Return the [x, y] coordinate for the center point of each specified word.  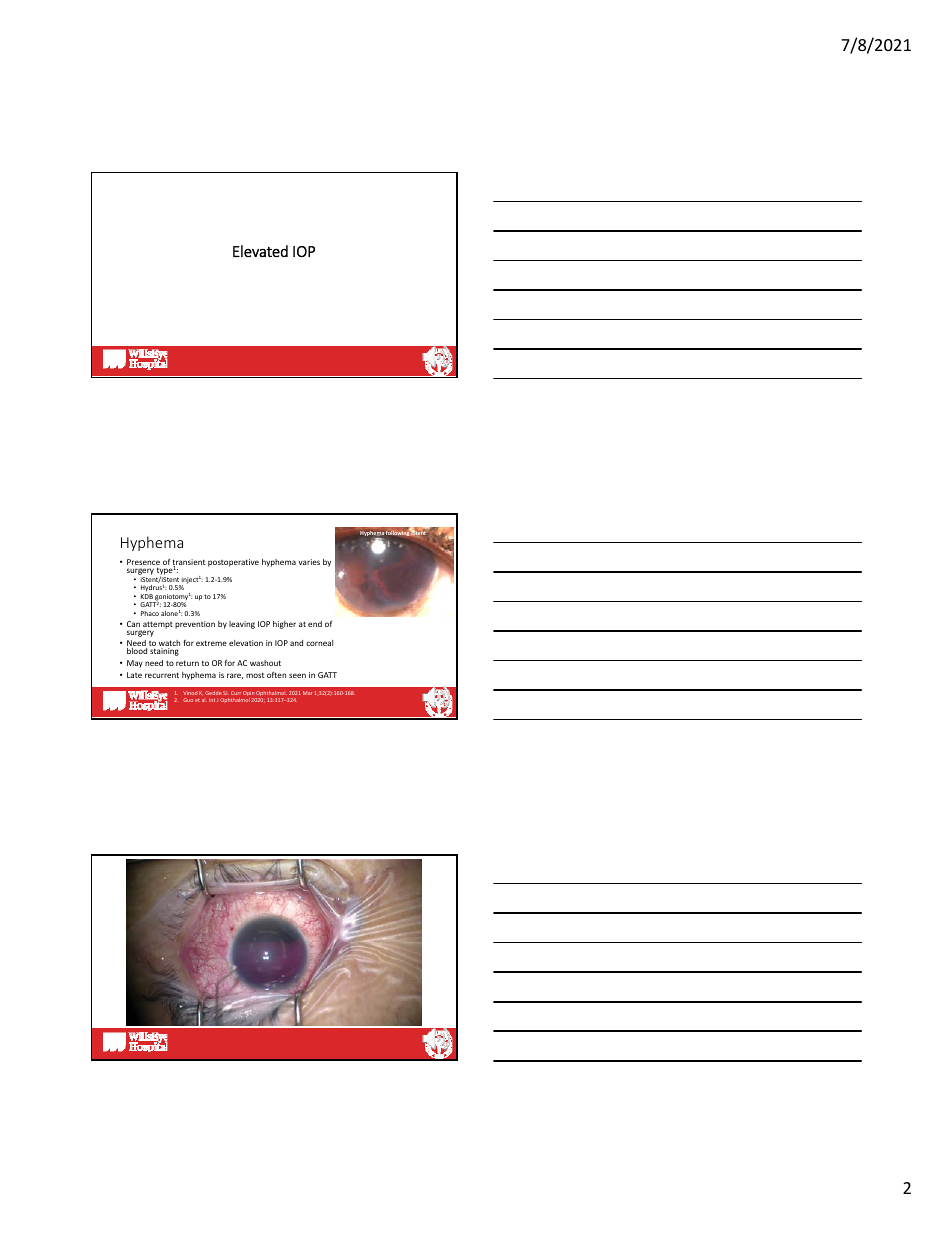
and [296, 643]
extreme [211, 643]
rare [235, 676]
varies [309, 562]
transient [188, 563]
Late [134, 675]
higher [284, 625]
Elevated [260, 251]
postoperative [233, 563]
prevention [195, 625]
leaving [242, 625]
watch [169, 644]
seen [297, 675]
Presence [143, 563]
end [315, 624]
